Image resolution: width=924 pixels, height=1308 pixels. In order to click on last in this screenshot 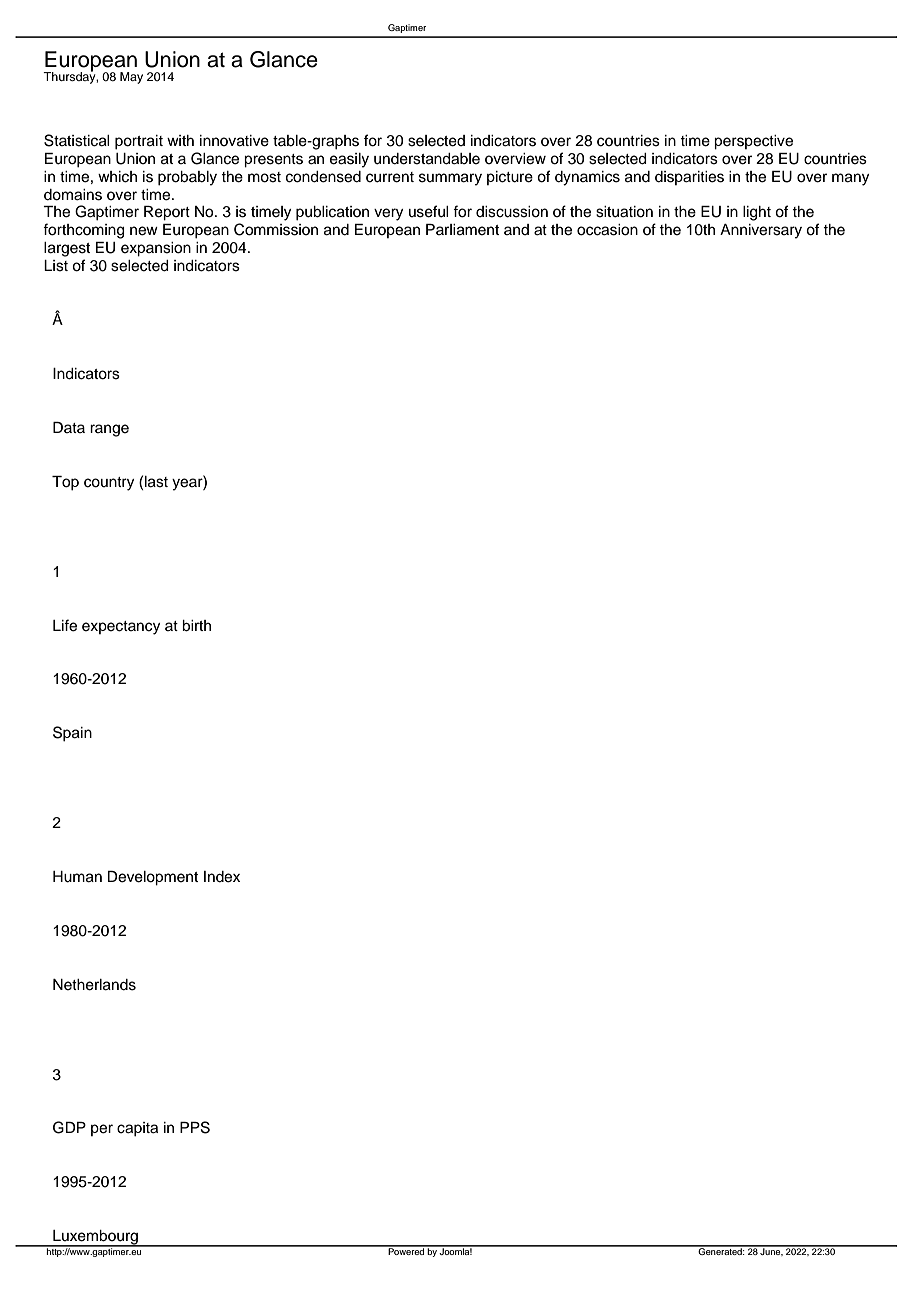, I will do `click(156, 482)`.
